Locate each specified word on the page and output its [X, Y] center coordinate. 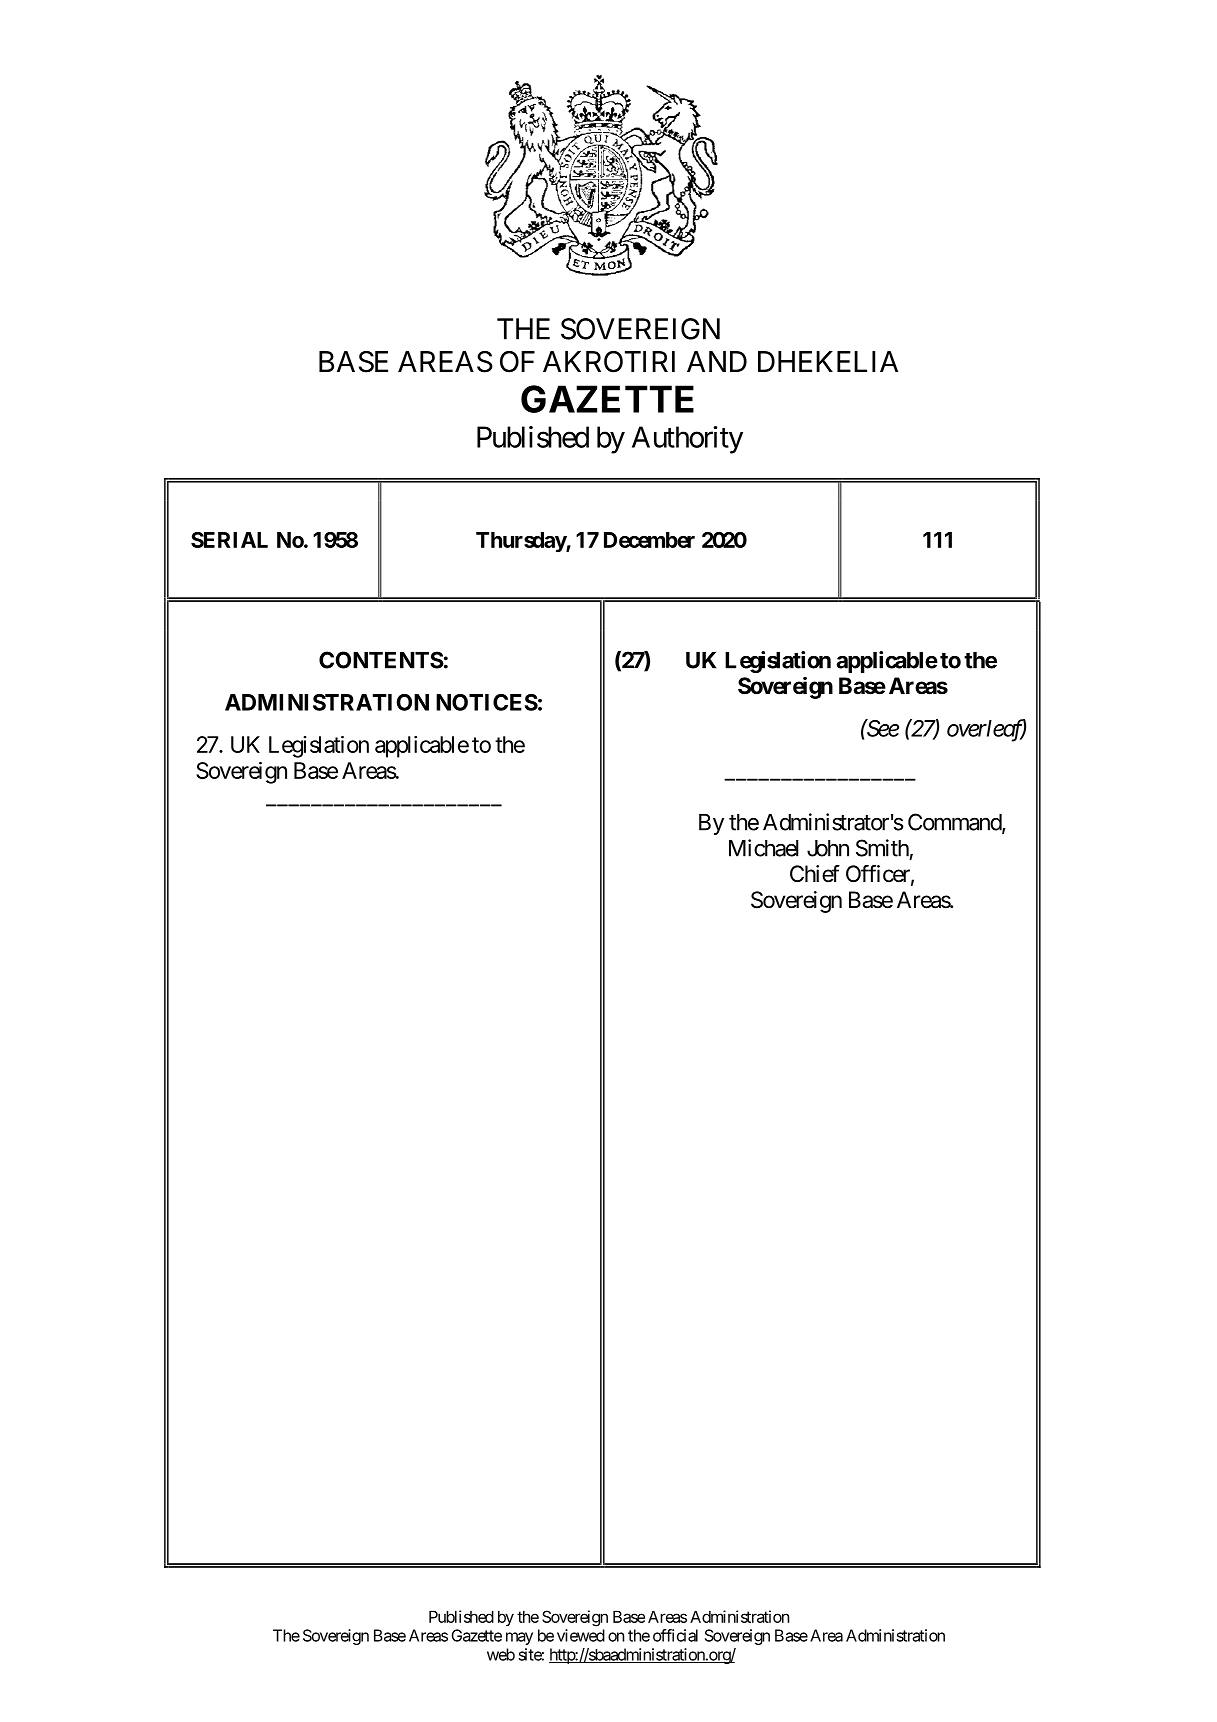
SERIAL [229, 540]
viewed [581, 1635]
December [649, 540]
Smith [882, 848]
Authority [687, 440]
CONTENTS [381, 660]
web [501, 1654]
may [519, 1638]
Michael [764, 848]
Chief [815, 874]
